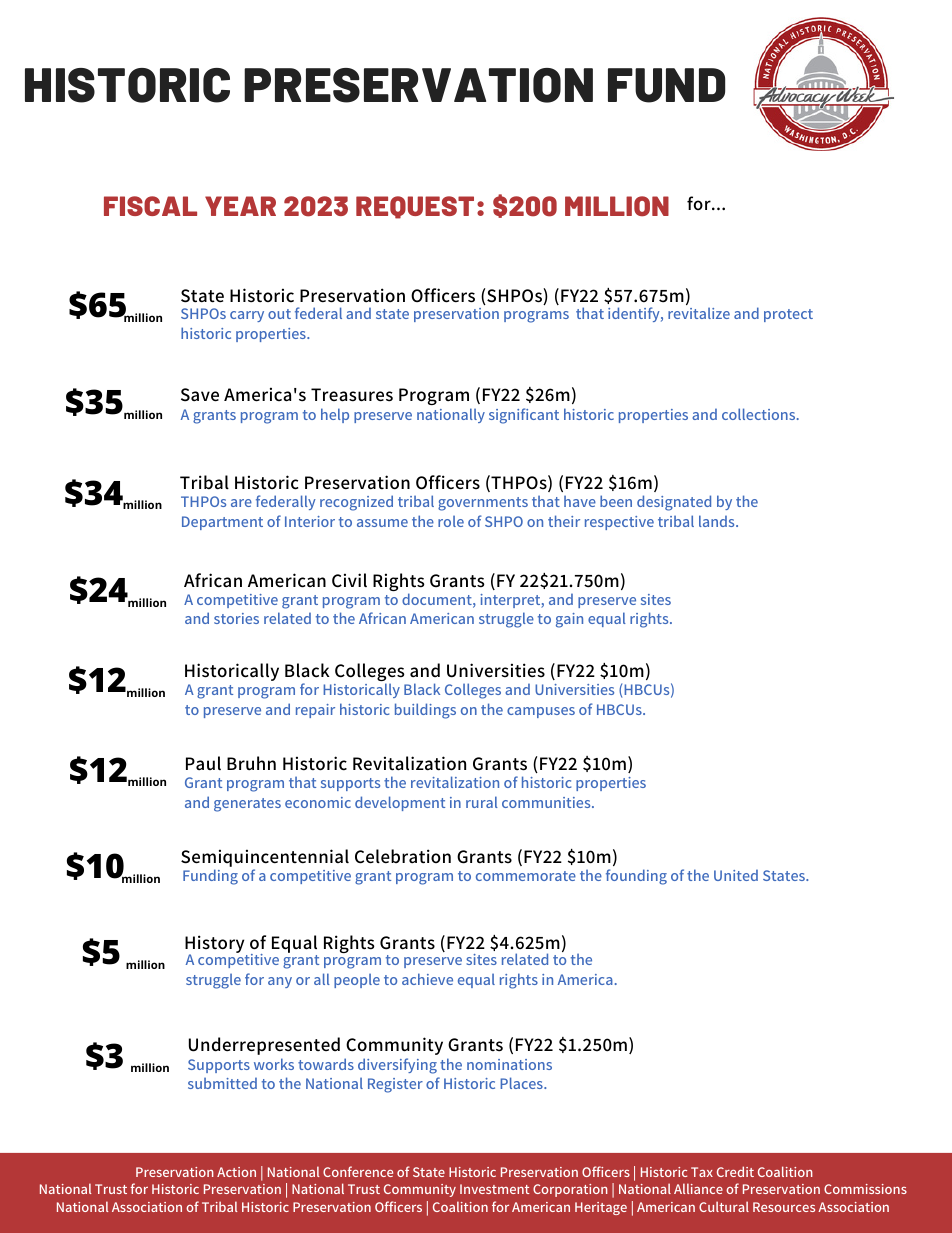 The image size is (952, 1233). Describe the element at coordinates (240, 206) in the screenshot. I see `YEAR` at that location.
